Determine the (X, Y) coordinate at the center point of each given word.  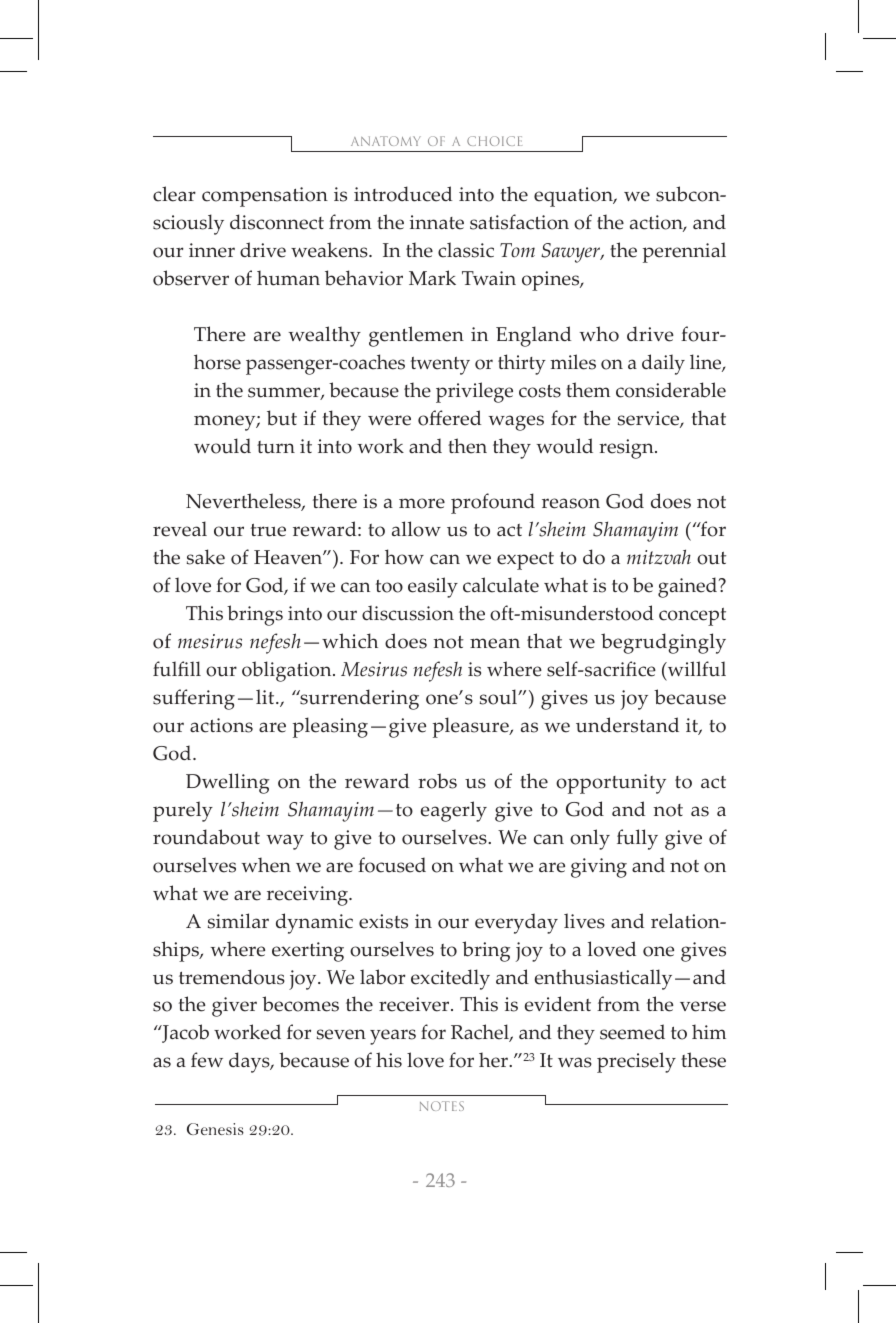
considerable (671, 390)
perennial (684, 252)
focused (392, 865)
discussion (408, 613)
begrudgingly (663, 643)
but (282, 418)
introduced (403, 194)
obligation (288, 671)
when (266, 865)
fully (637, 839)
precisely (636, 1062)
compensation (265, 197)
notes (442, 1106)
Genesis (215, 1129)
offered (449, 418)
